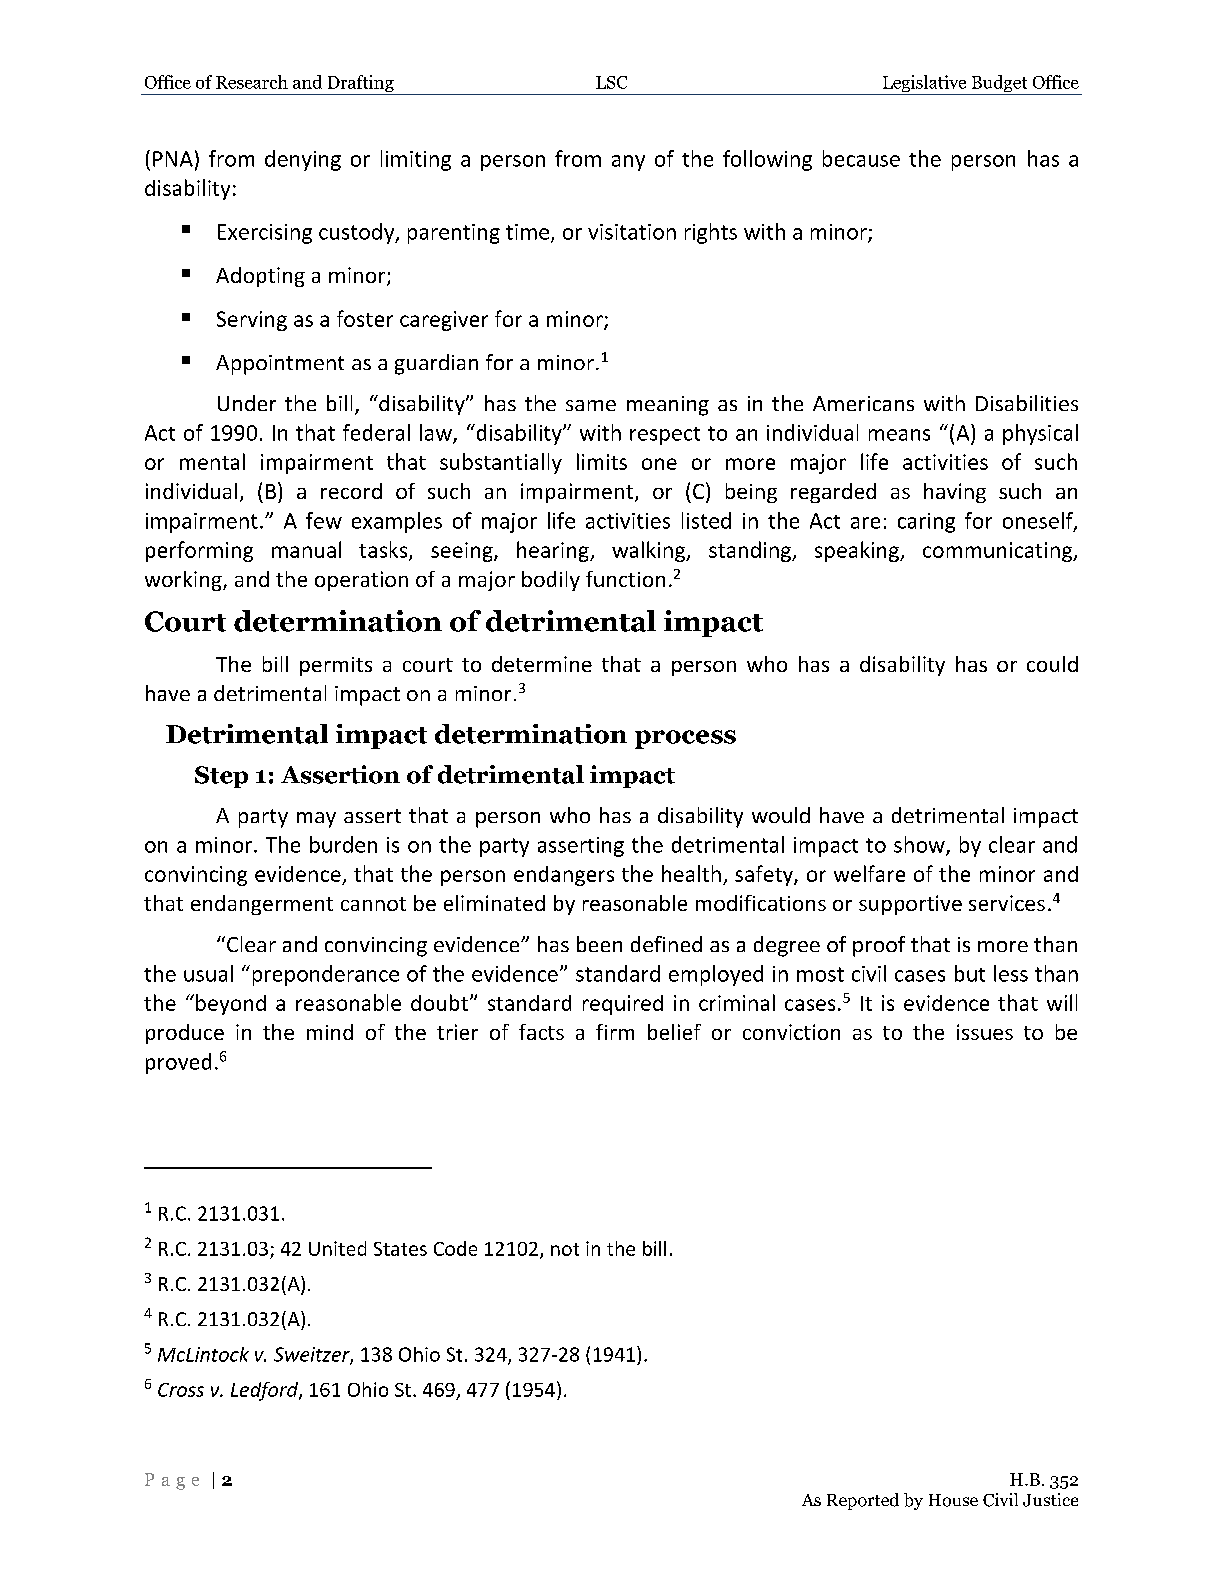  I want to click on denying, so click(303, 160).
